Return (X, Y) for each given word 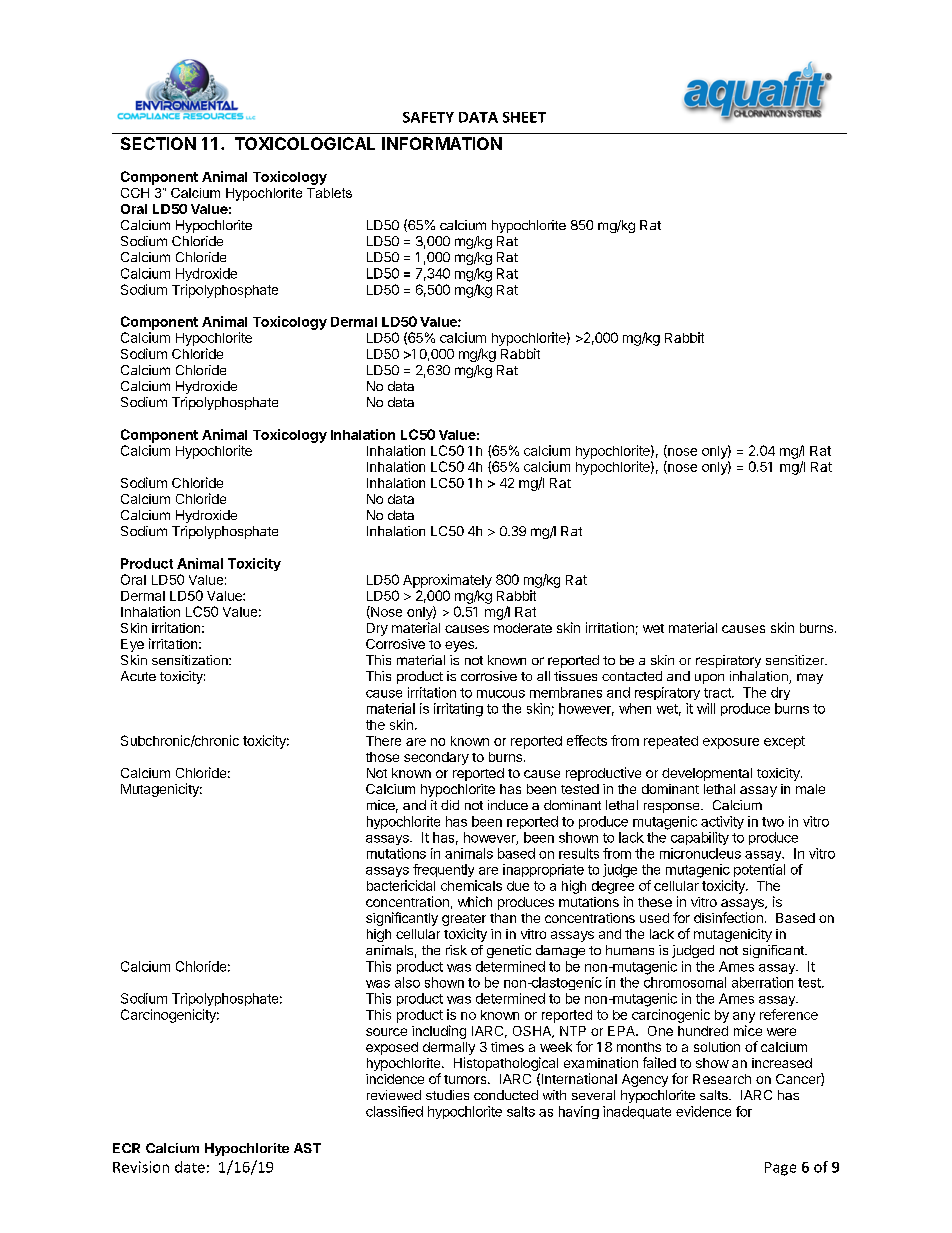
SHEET (524, 117)
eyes (460, 646)
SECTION (158, 143)
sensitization (191, 660)
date (190, 1167)
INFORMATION (442, 143)
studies (447, 1095)
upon (709, 679)
